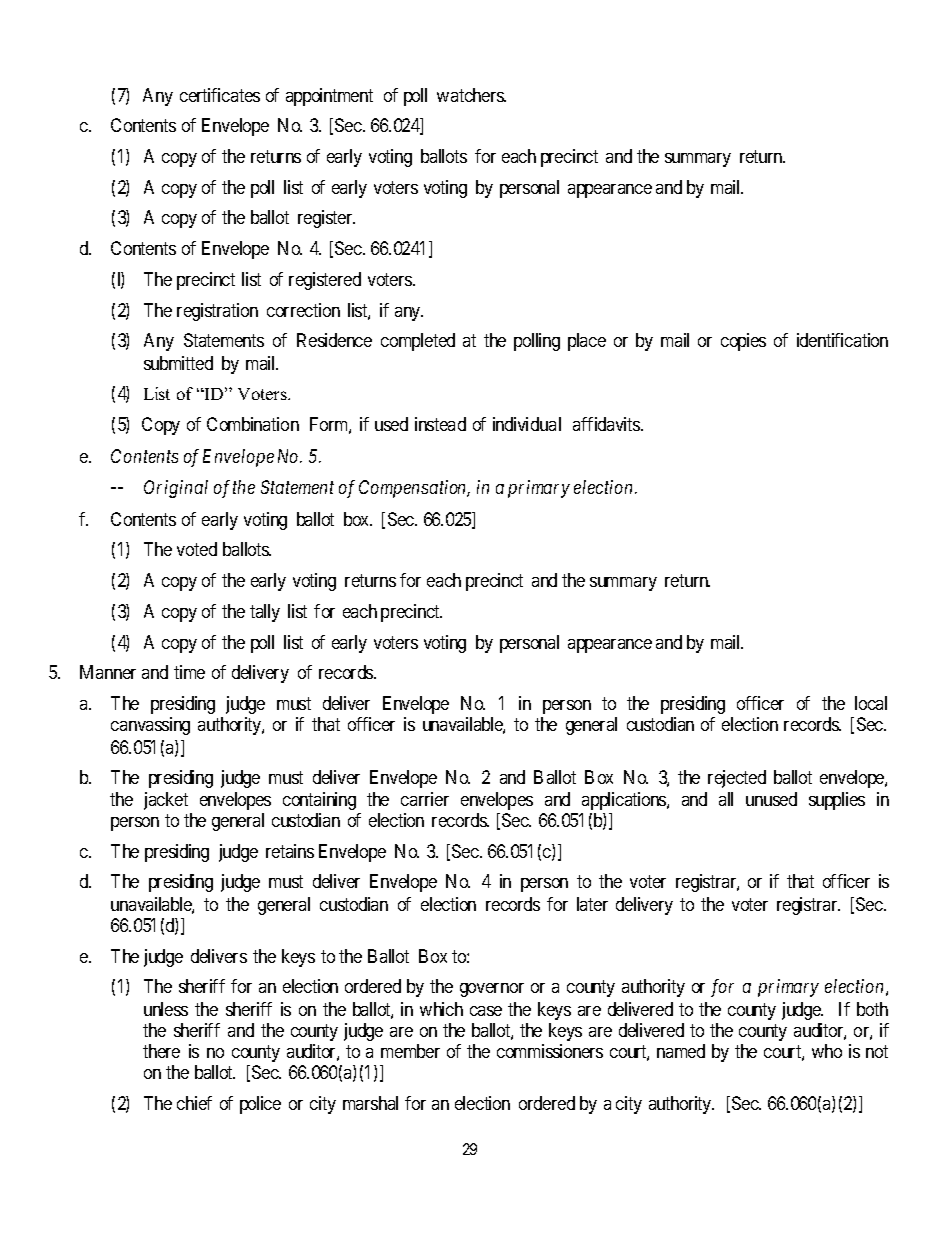 The width and height of the document is (952, 1233). What do you see at coordinates (220, 95) in the document?
I see `certificates` at bounding box center [220, 95].
